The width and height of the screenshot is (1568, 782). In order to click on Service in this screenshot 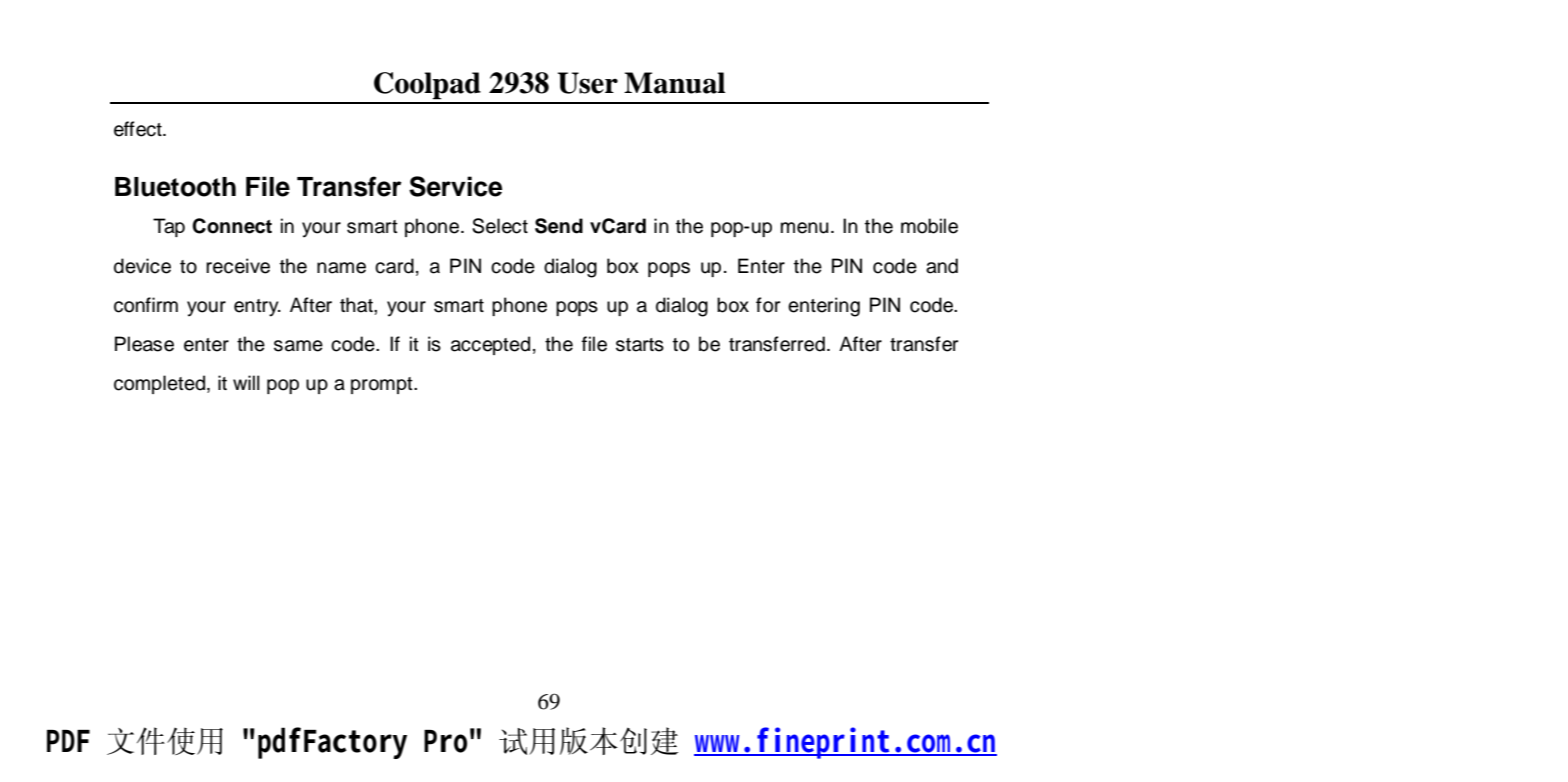, I will do `click(455, 186)`.
